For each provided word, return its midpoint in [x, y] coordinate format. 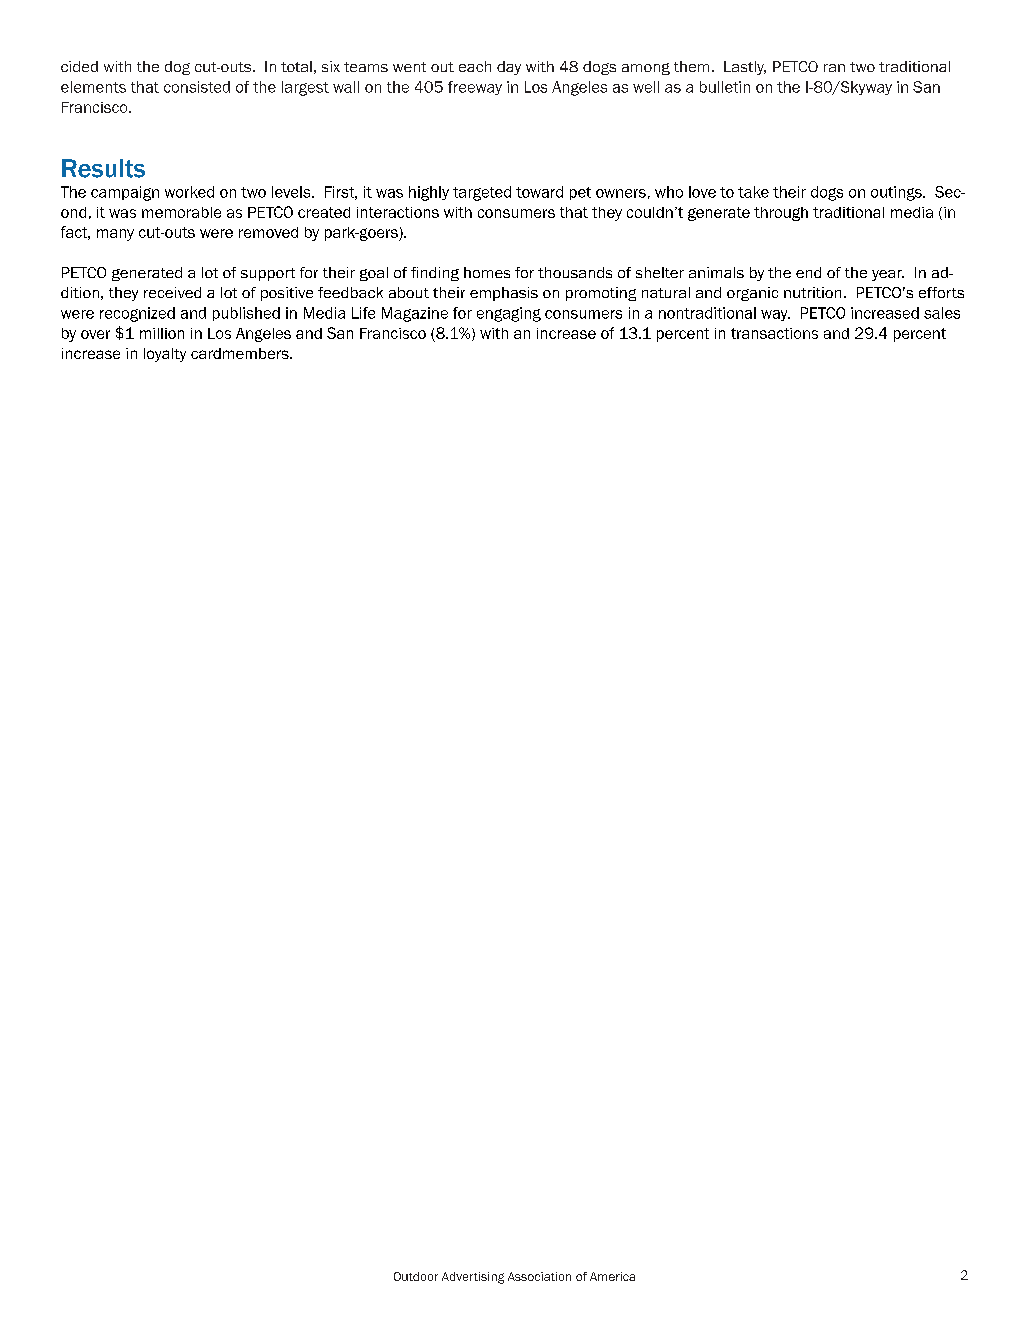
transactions [774, 333]
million [162, 333]
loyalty [165, 355]
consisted [197, 87]
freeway [475, 88]
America [612, 1276]
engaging [509, 314]
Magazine [415, 314]
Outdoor [416, 1276]
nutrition [812, 292]
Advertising [473, 1278]
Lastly [745, 68]
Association [539, 1276]
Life [363, 313]
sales [942, 313]
